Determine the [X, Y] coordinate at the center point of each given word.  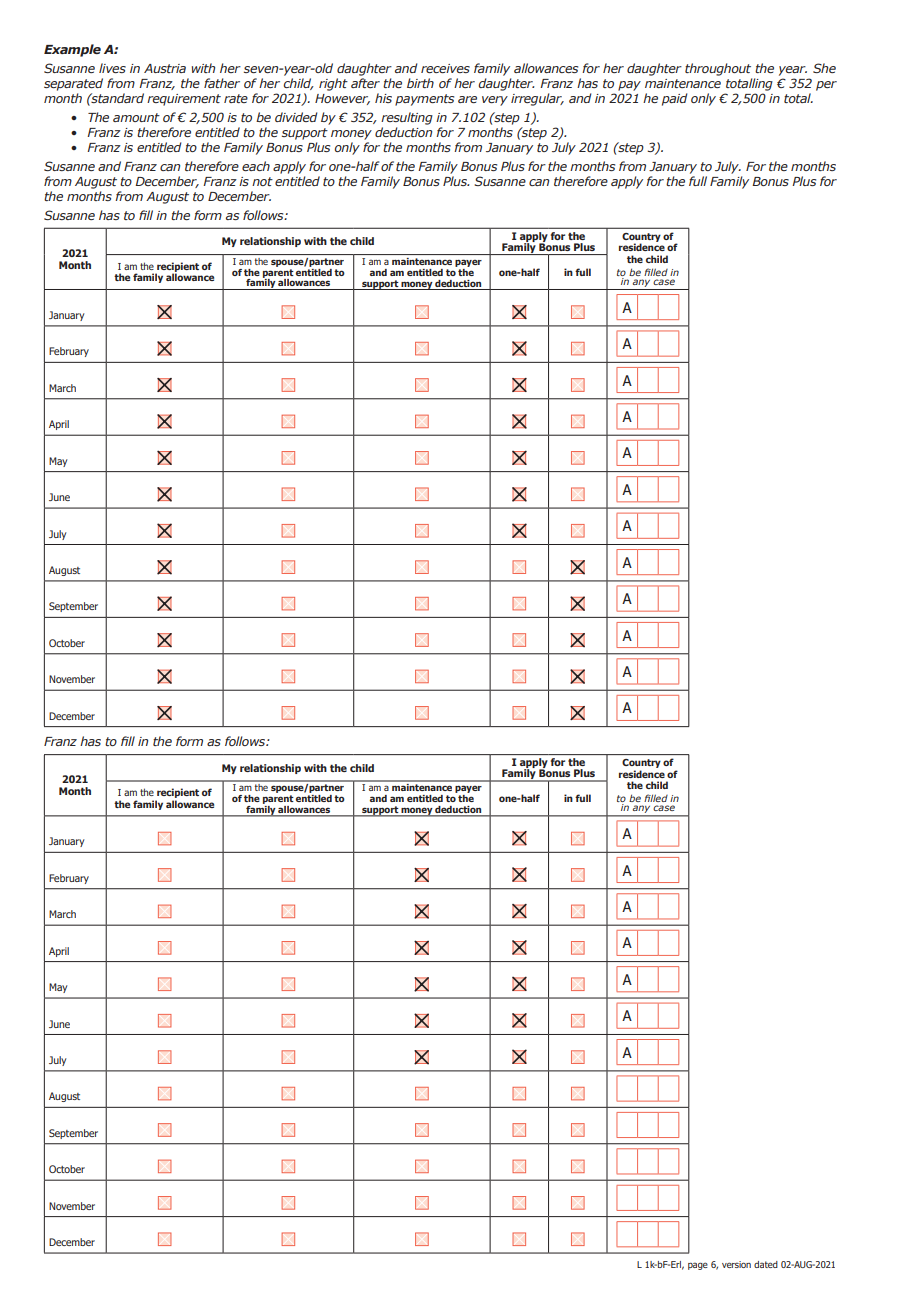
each [256, 166]
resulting [407, 118]
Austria [165, 68]
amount [136, 117]
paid [675, 99]
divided [296, 117]
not [262, 181]
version [736, 1264]
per [826, 86]
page [698, 1266]
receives [445, 68]
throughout [718, 69]
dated [766, 1264]
